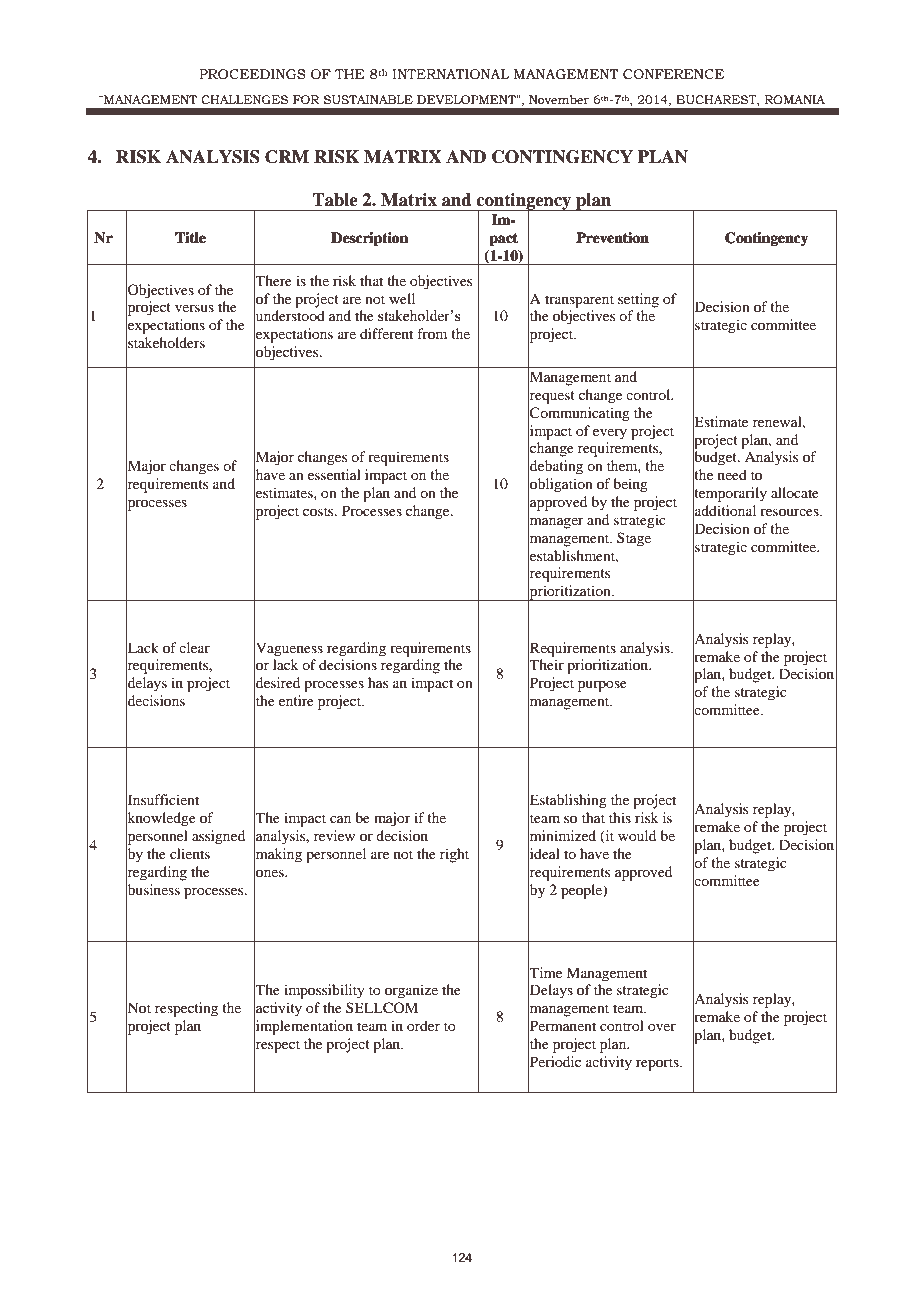  Describe the element at coordinates (194, 647) in the document. I see `clear` at that location.
